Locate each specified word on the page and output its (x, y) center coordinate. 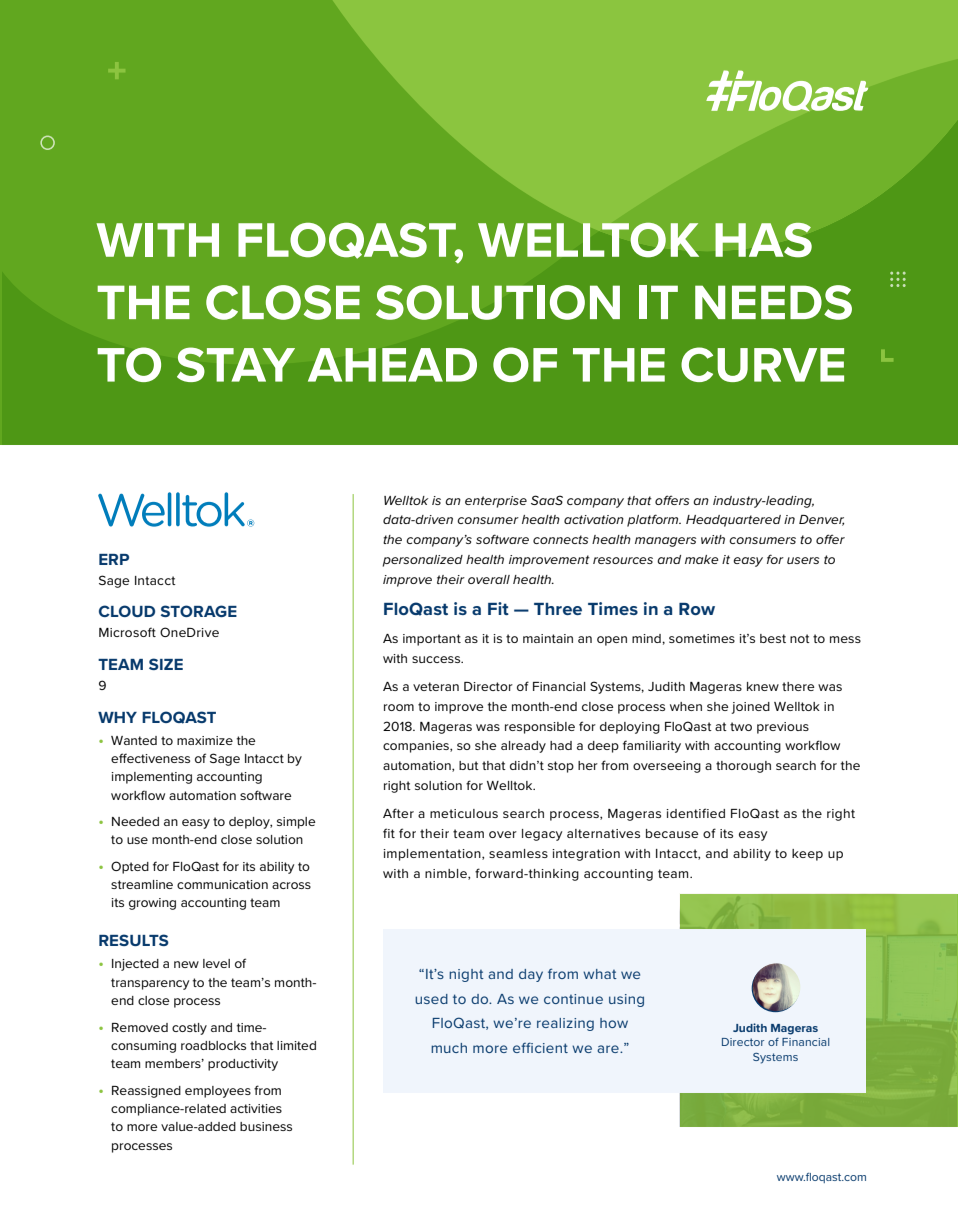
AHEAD (392, 365)
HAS (763, 239)
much (449, 1048)
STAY (236, 364)
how (614, 1023)
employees (218, 1092)
